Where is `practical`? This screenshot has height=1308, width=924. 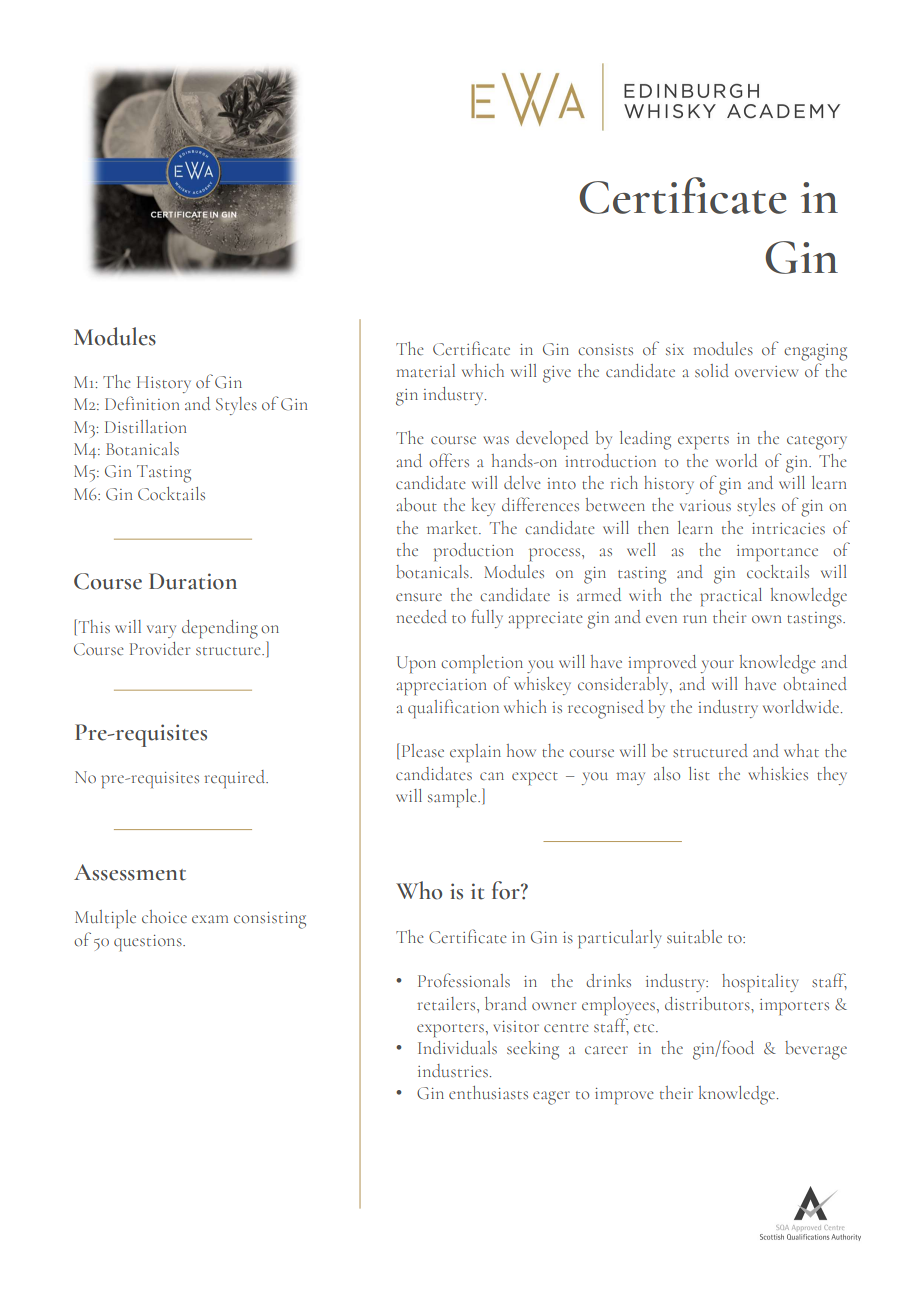 practical is located at coordinates (731, 597).
